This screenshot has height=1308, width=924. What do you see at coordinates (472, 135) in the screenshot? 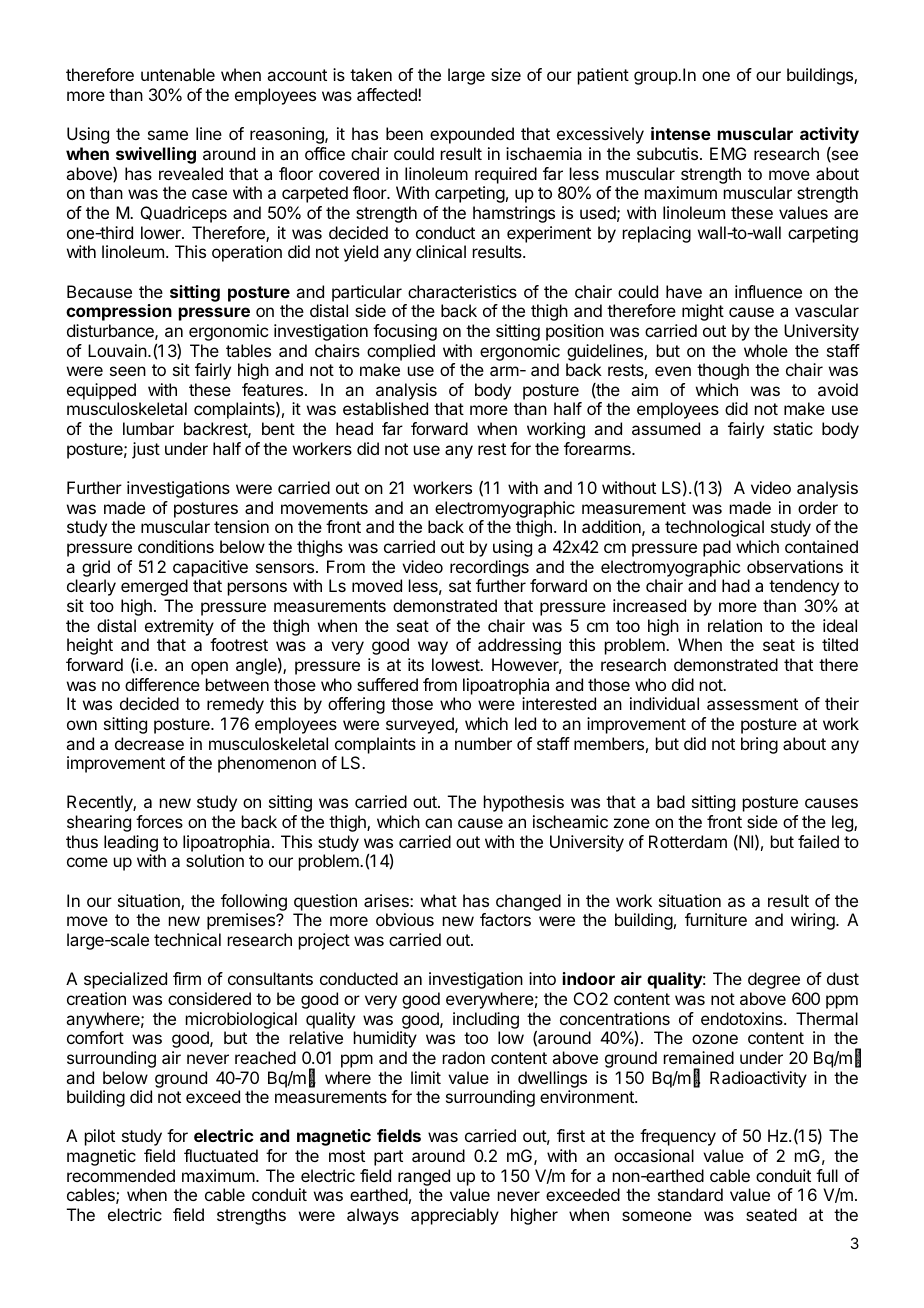
I see `expounded` at bounding box center [472, 135].
